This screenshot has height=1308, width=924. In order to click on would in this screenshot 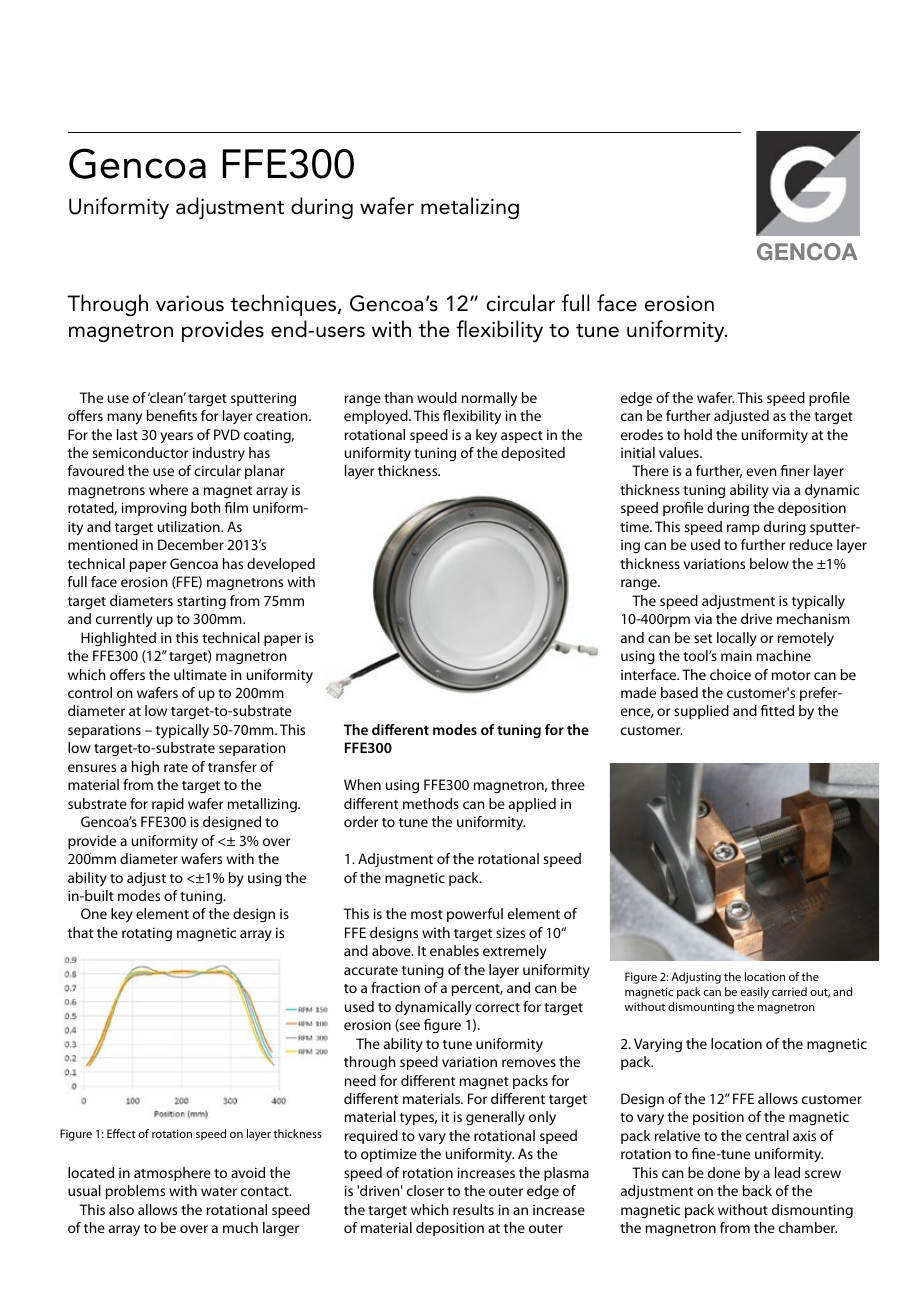, I will do `click(437, 397)`.
